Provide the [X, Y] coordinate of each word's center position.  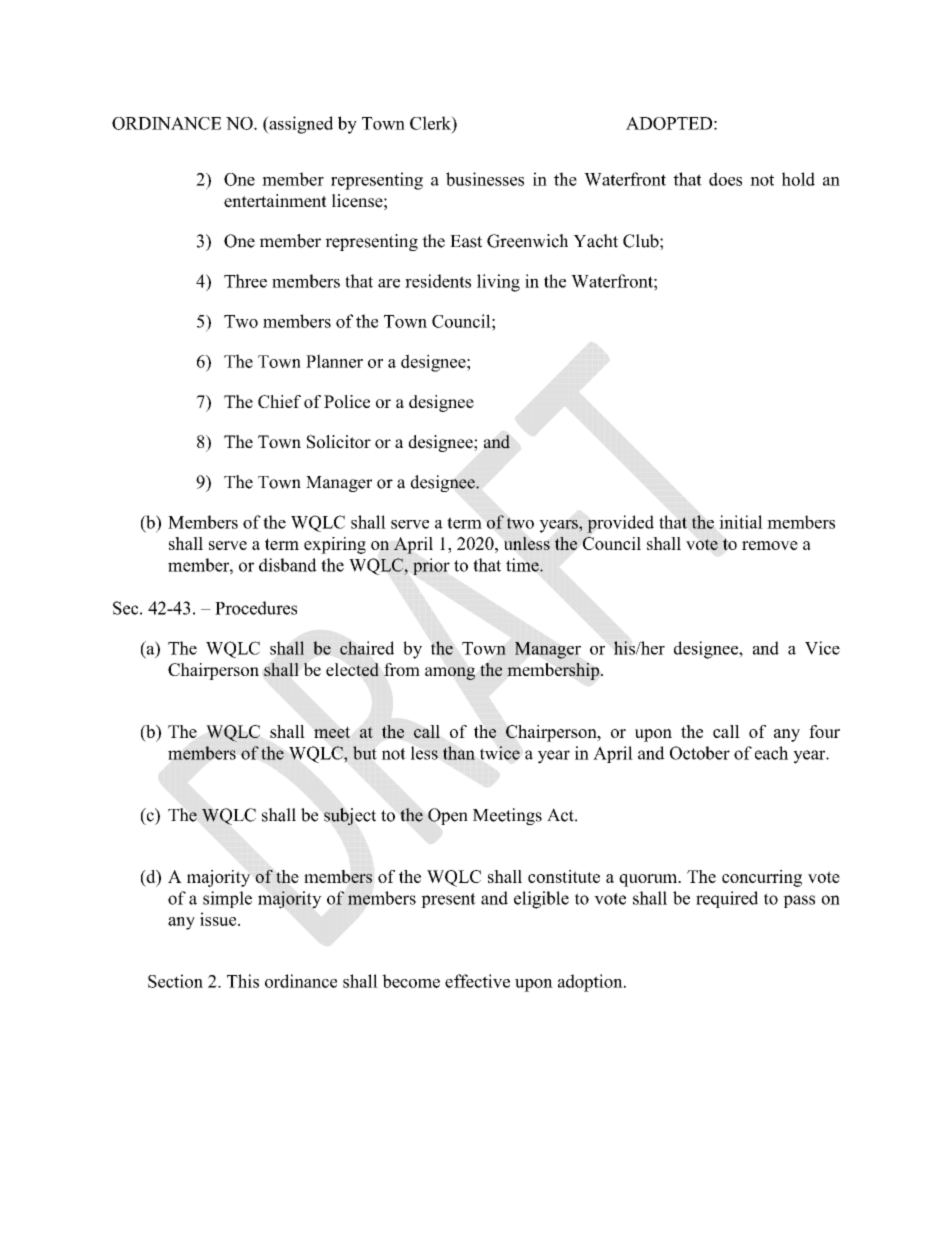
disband [288, 565]
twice [500, 753]
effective [477, 981]
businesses [485, 179]
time [523, 565]
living [498, 283]
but [364, 753]
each [771, 753]
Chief [279, 401]
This [243, 981]
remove [770, 545]
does [725, 179]
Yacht [595, 241]
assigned [300, 125]
